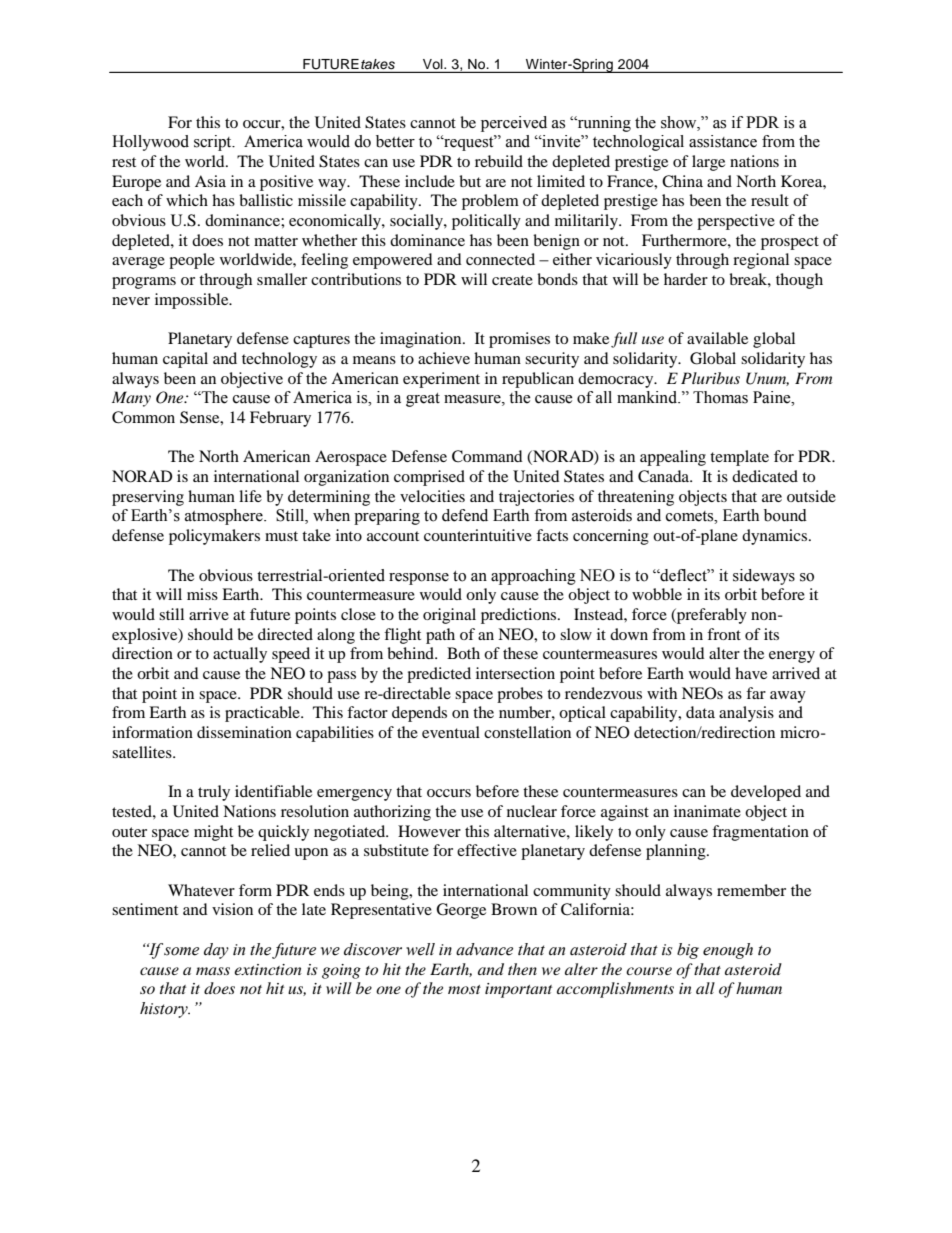 The height and width of the page is (1233, 952). I want to click on Common, so click(143, 417).
